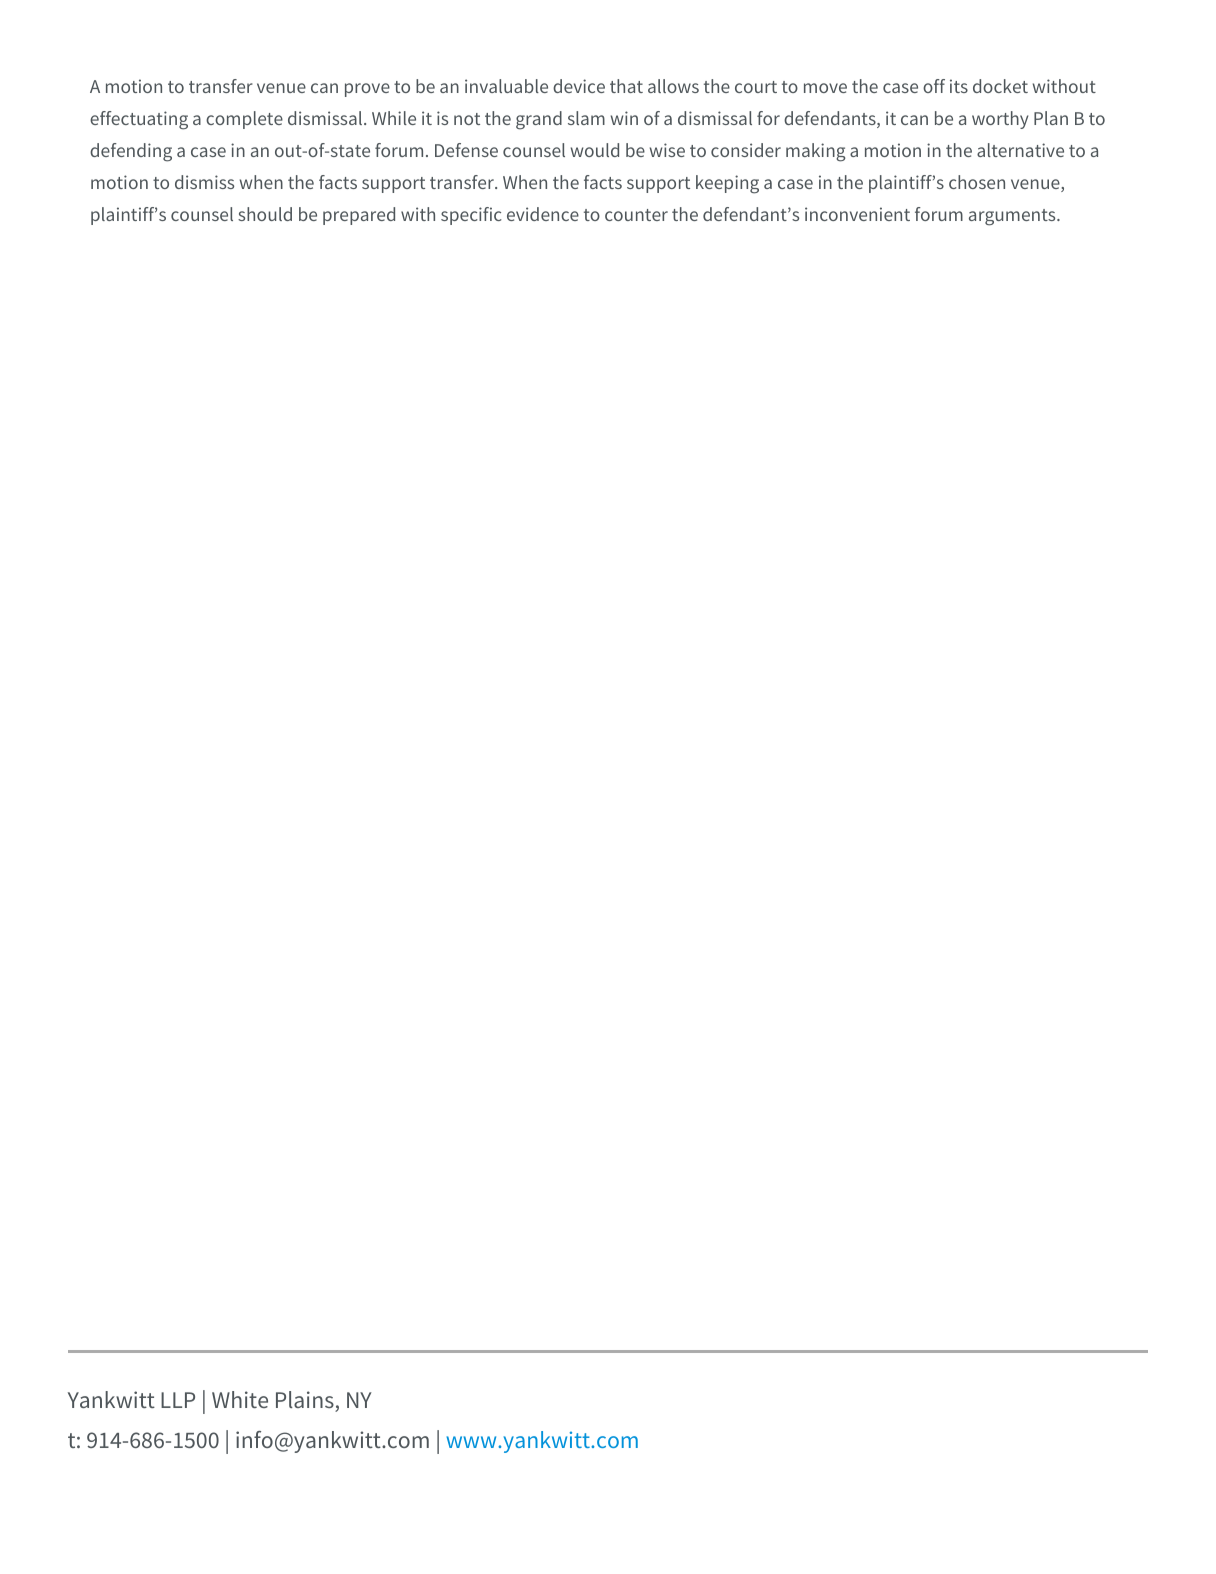  What do you see at coordinates (934, 86) in the document?
I see `off` at bounding box center [934, 86].
